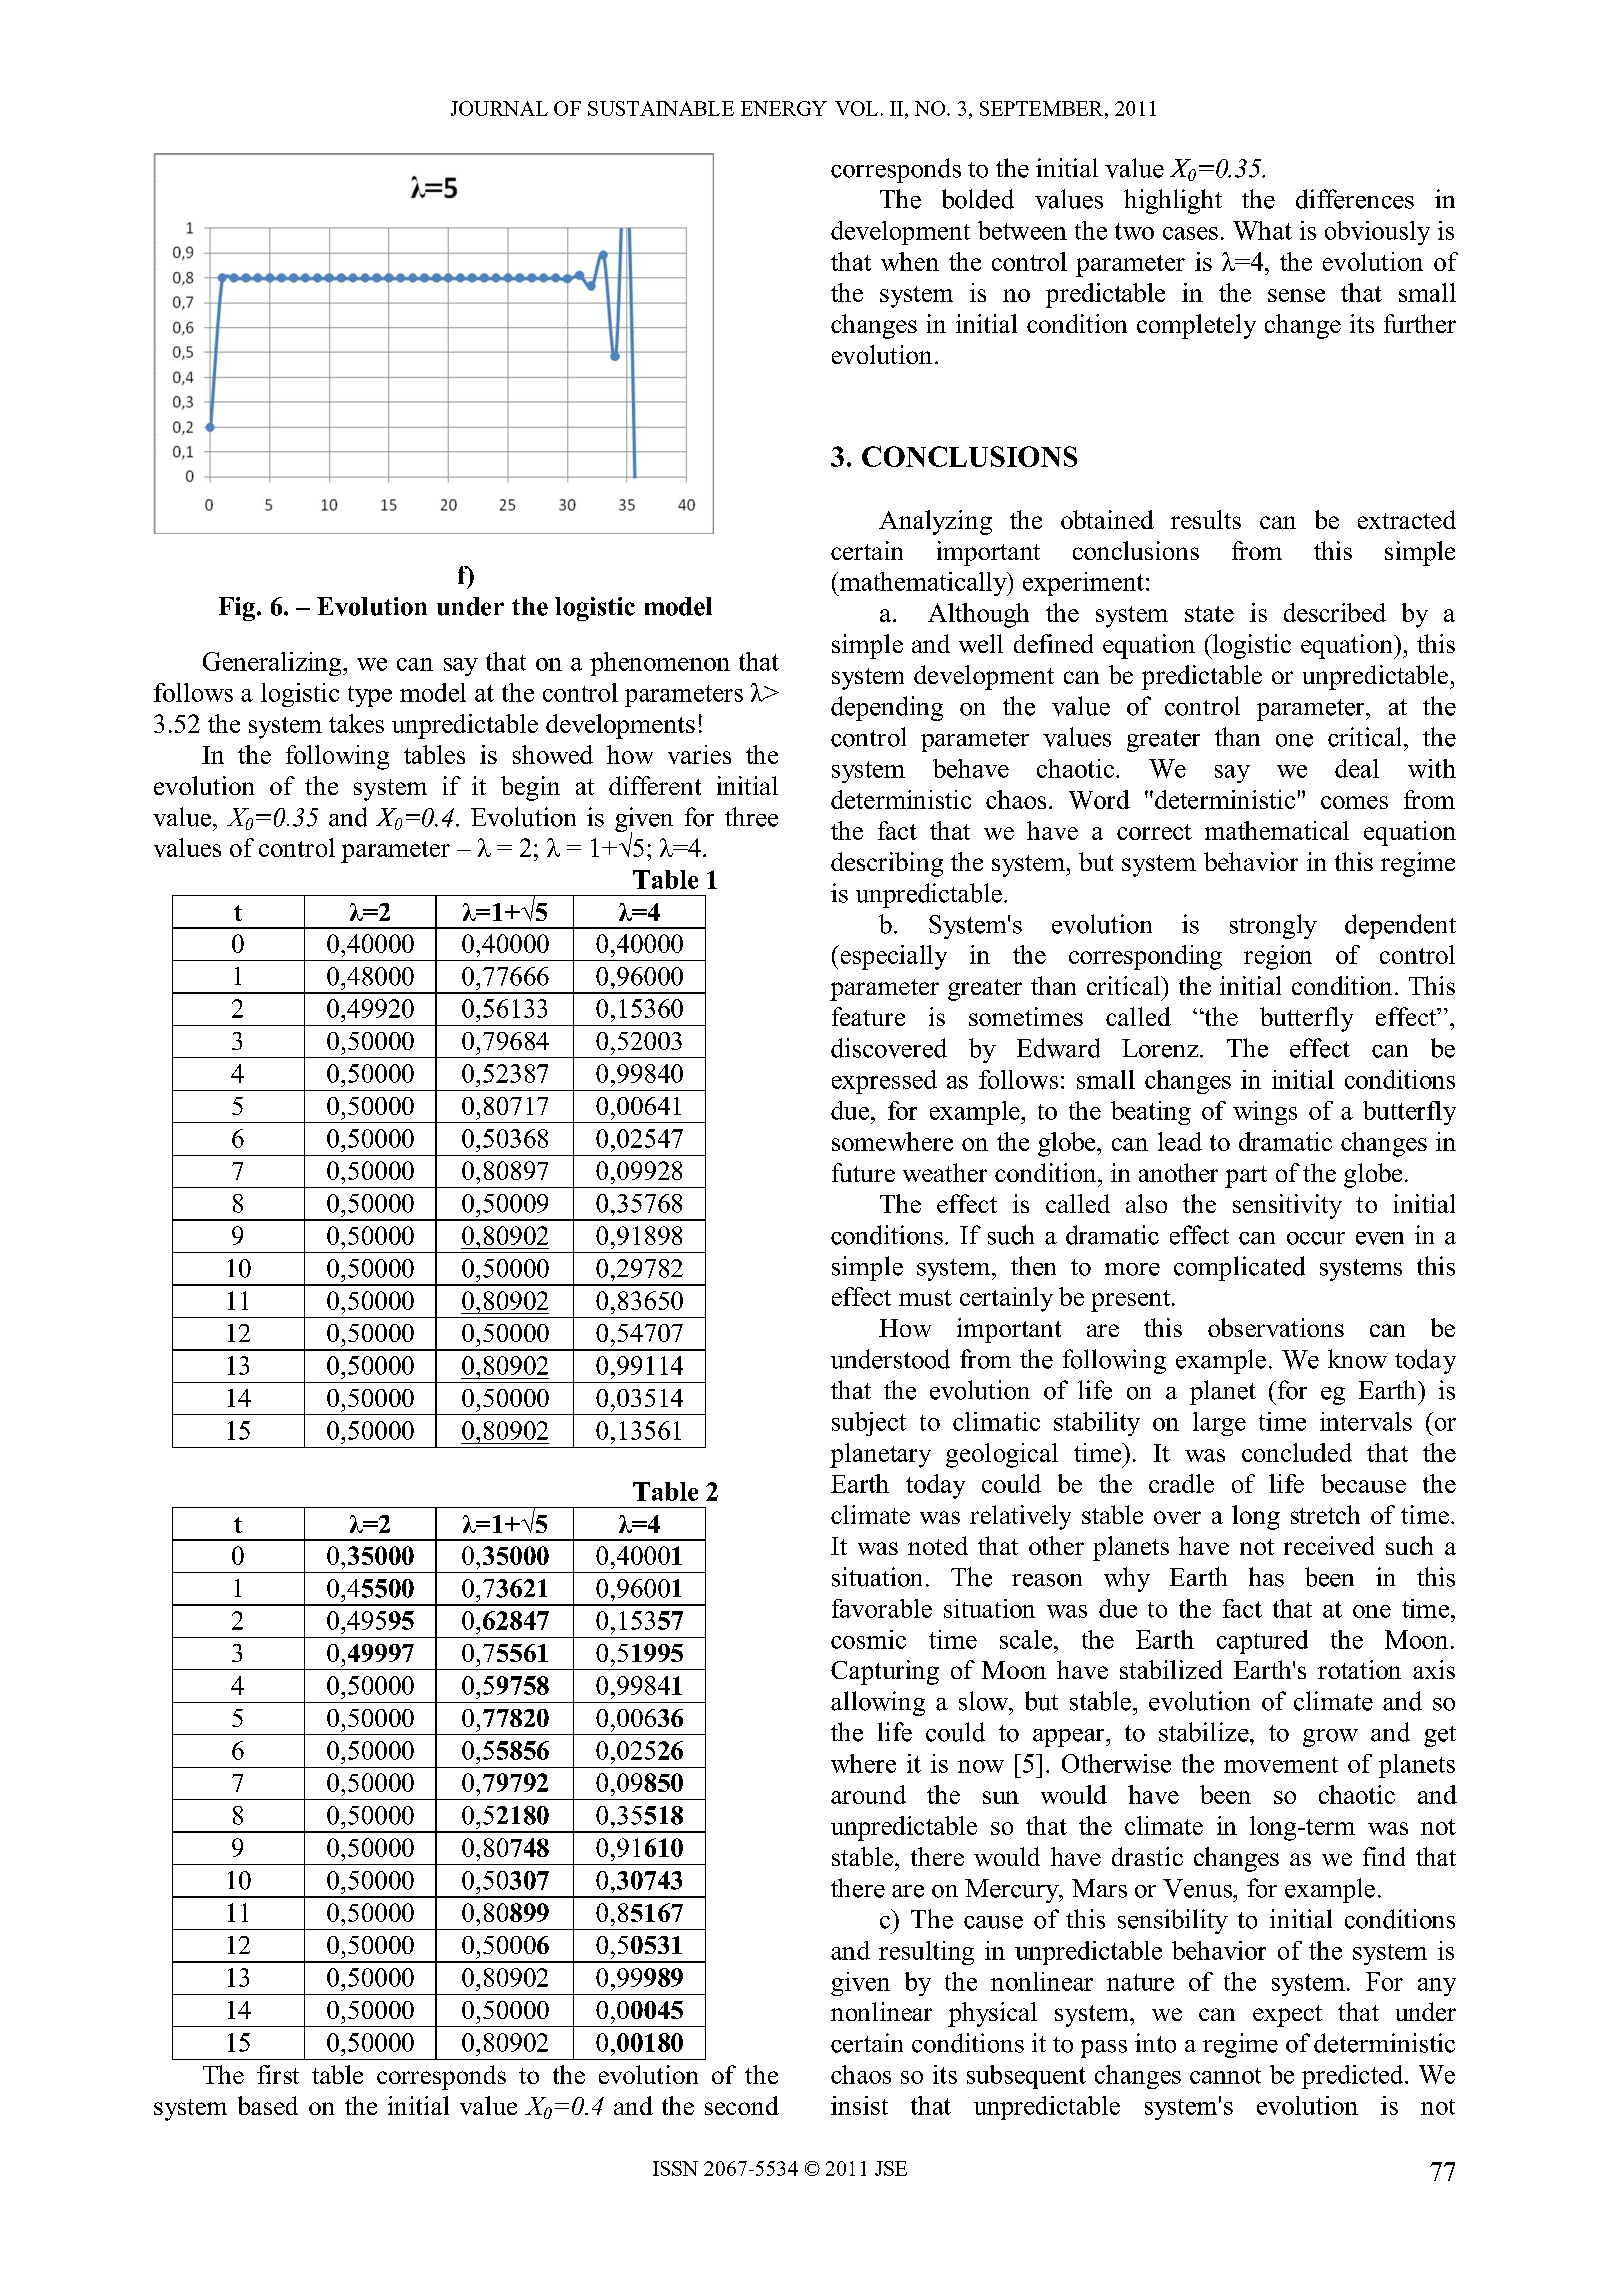 The image size is (1609, 2276). What do you see at coordinates (863, 1172) in the screenshot?
I see `future` at bounding box center [863, 1172].
